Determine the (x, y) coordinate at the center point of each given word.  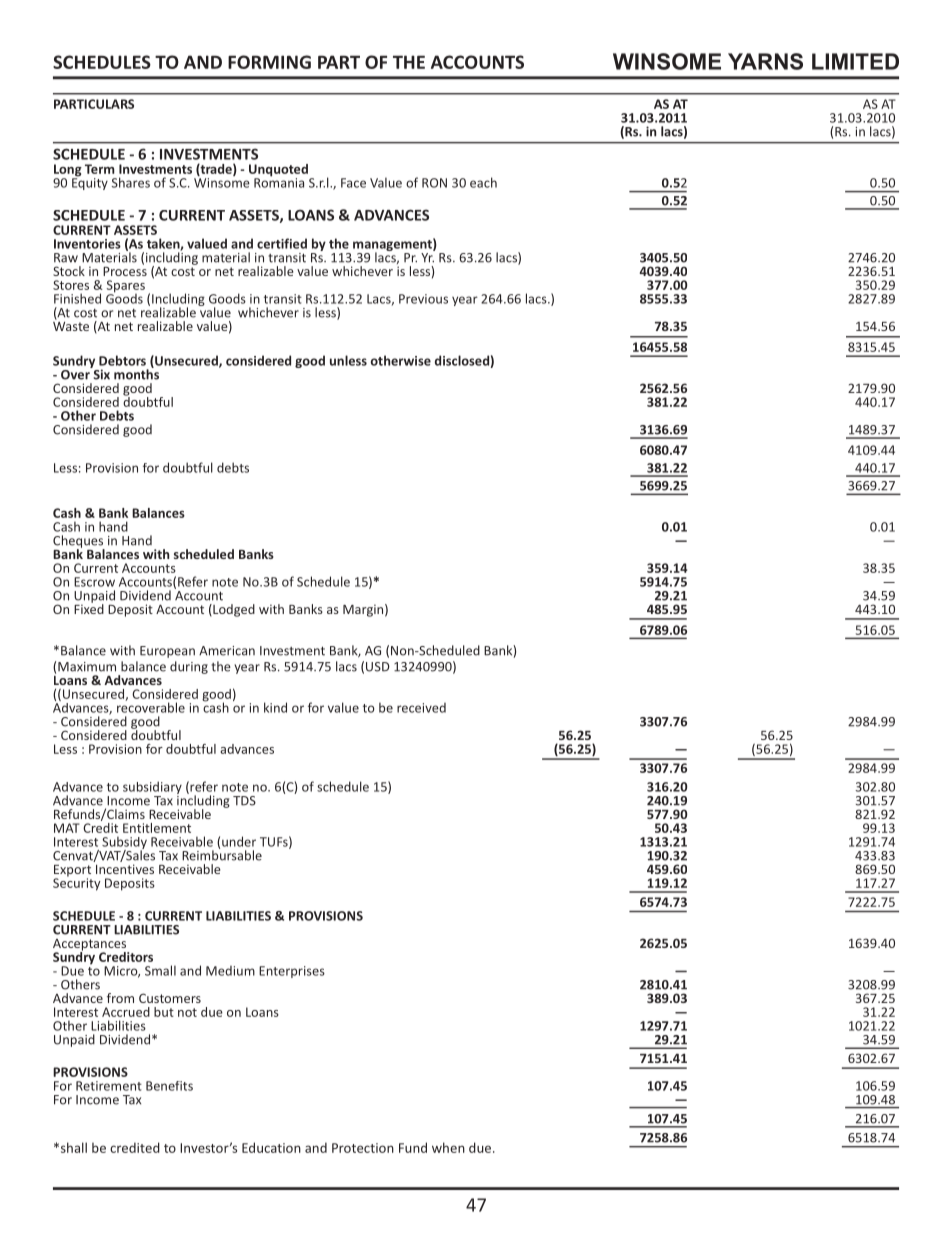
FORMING (269, 62)
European (167, 652)
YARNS (765, 61)
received (421, 708)
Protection (363, 1148)
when (448, 1147)
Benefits (169, 1086)
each (483, 182)
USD (378, 667)
